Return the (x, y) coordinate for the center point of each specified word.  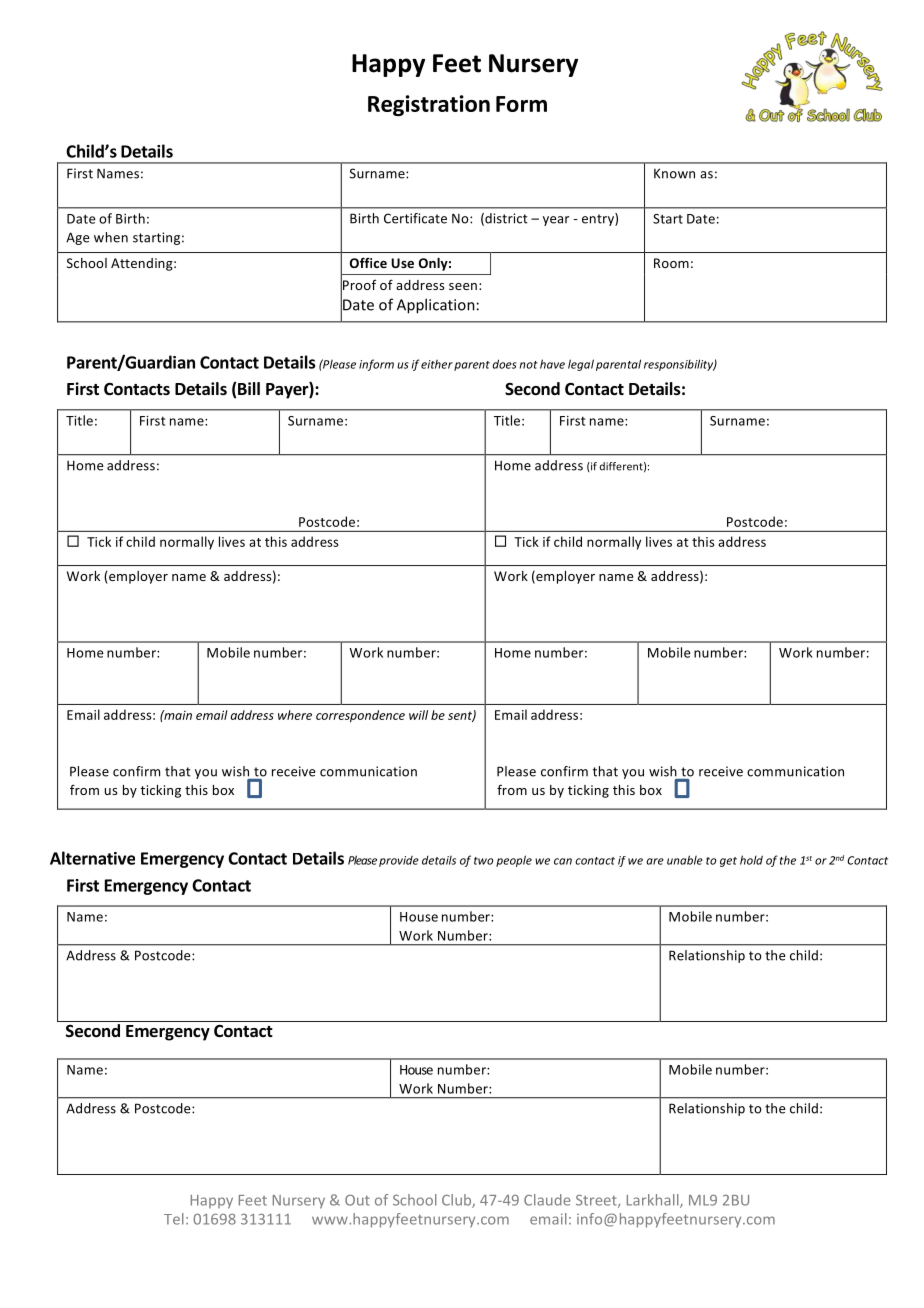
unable (685, 860)
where (295, 715)
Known (674, 173)
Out (357, 1200)
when (111, 237)
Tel (174, 1219)
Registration (429, 105)
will (418, 715)
